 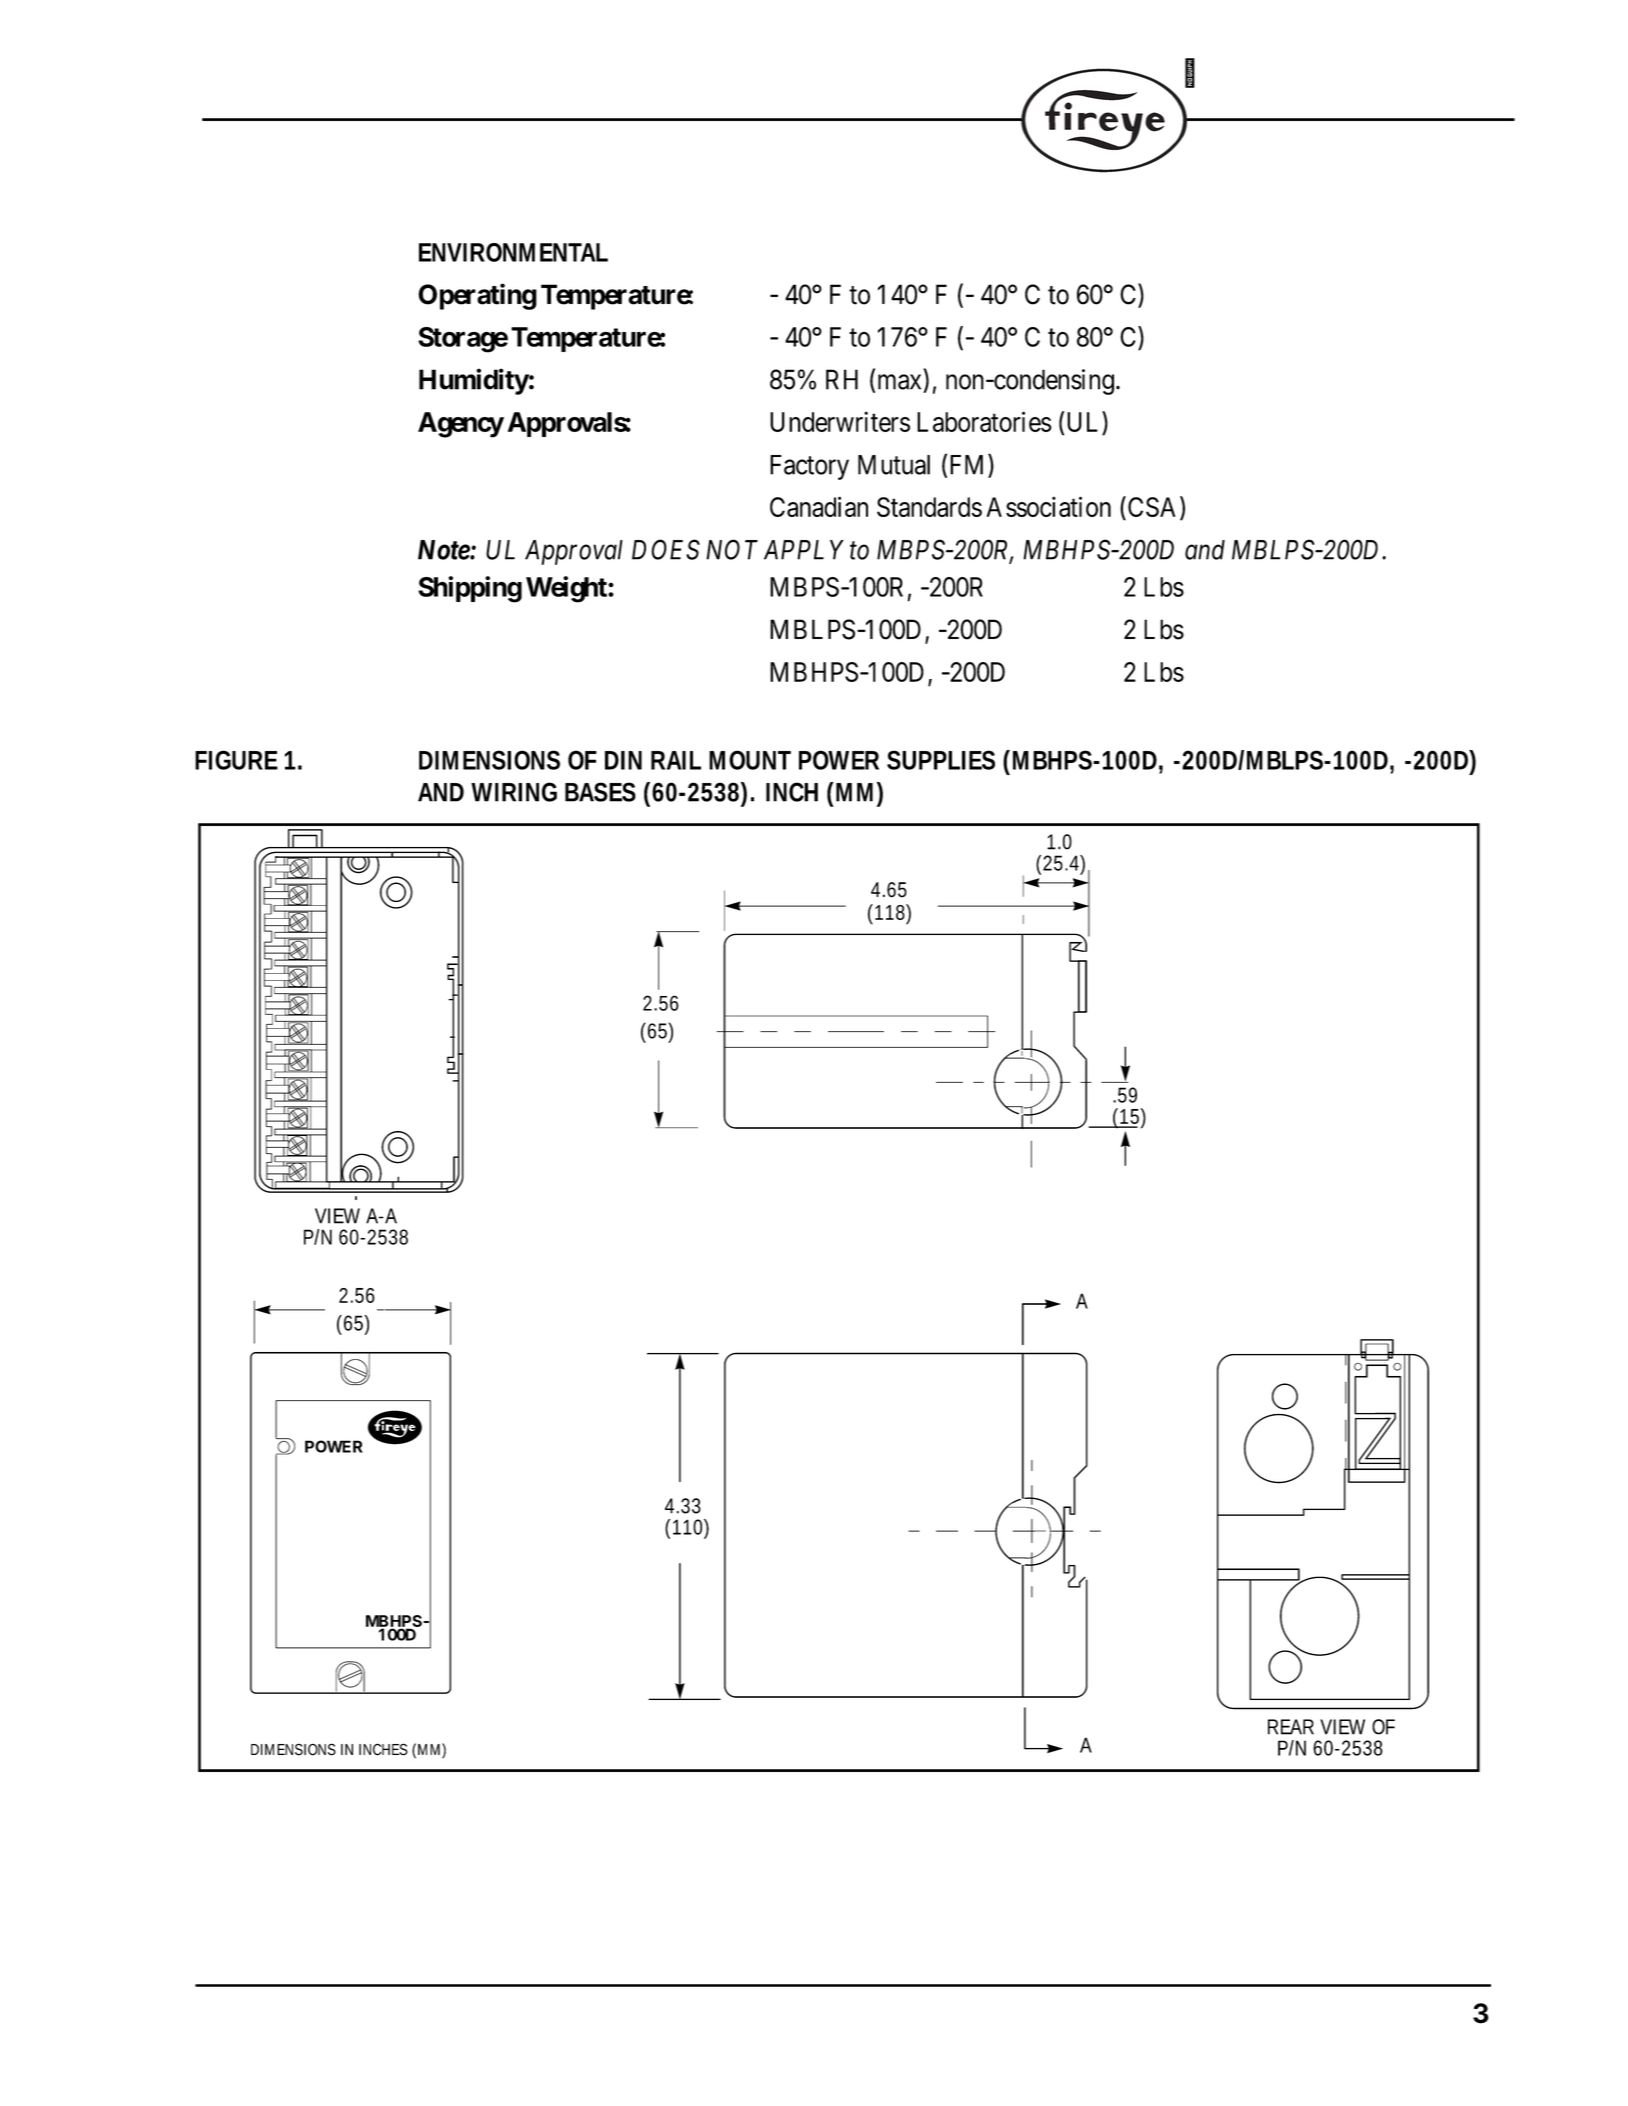 What do you see at coordinates (513, 252) in the screenshot?
I see `ENVIRONMENTAL` at bounding box center [513, 252].
